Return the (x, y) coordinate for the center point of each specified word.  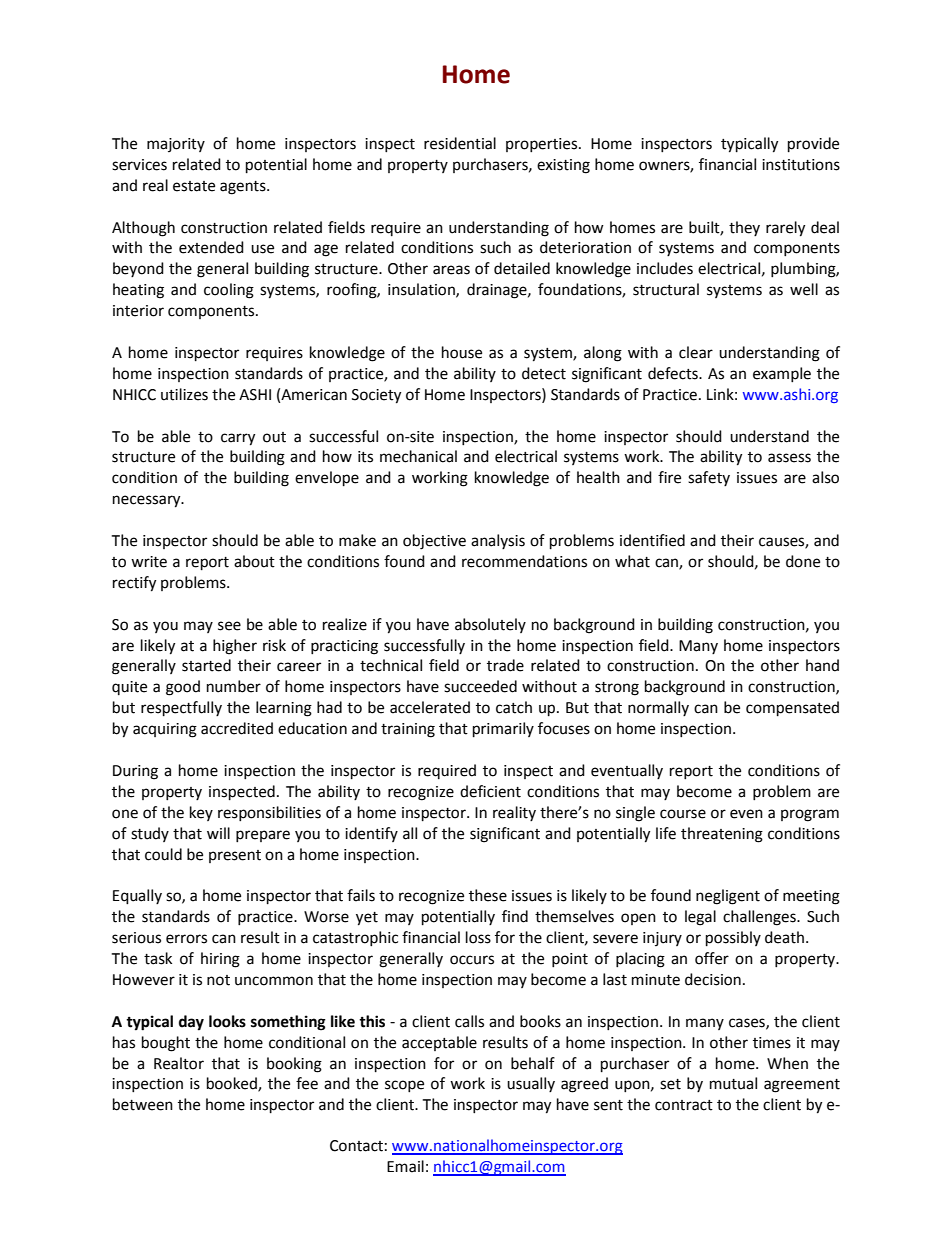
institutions (801, 165)
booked (233, 1084)
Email (405, 1166)
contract (684, 1105)
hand (822, 665)
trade (505, 665)
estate (194, 186)
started (206, 665)
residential (460, 143)
